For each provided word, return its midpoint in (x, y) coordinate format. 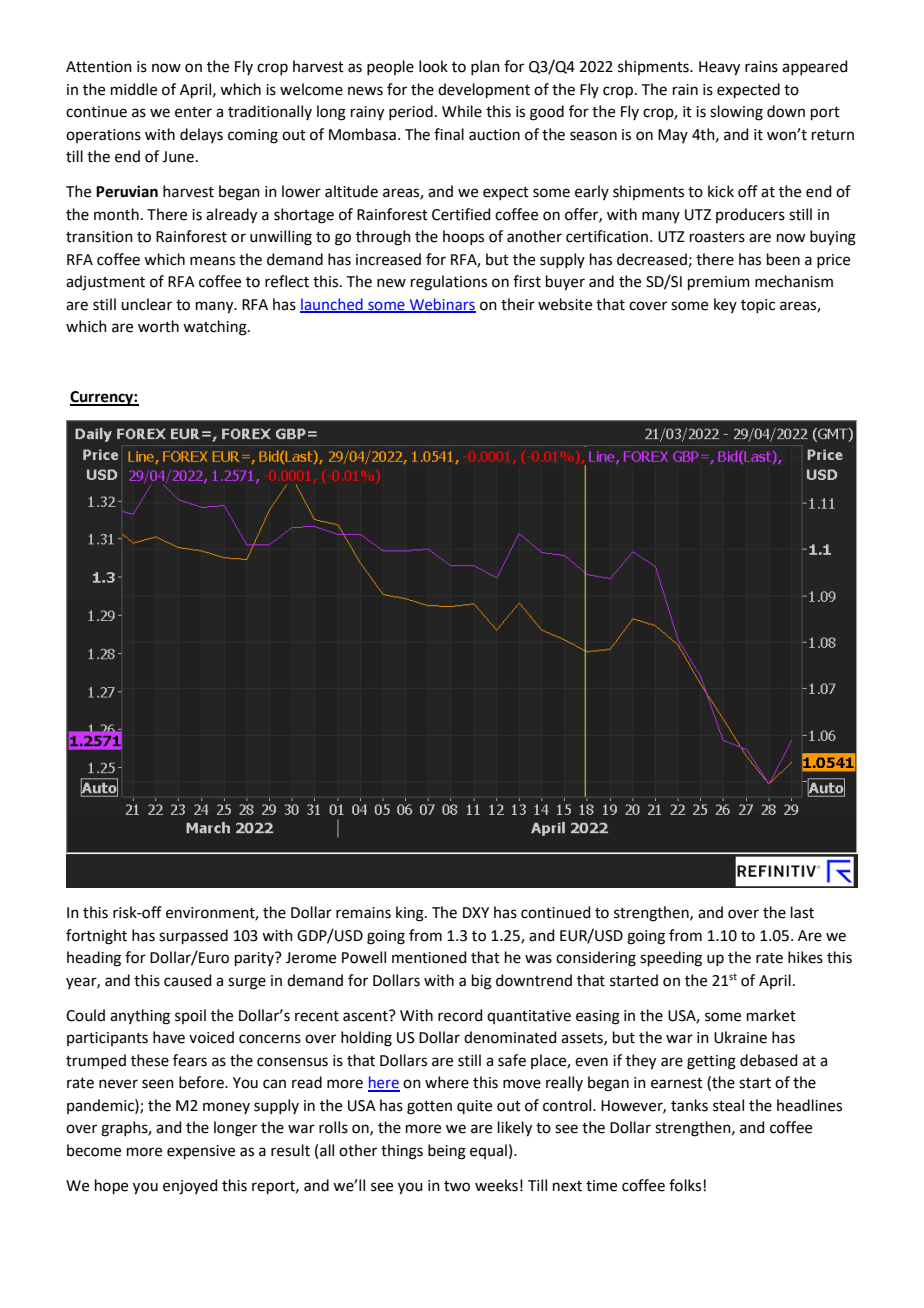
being (447, 1152)
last (802, 912)
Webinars (441, 305)
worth (158, 326)
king (411, 914)
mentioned (429, 957)
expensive (201, 1152)
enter (193, 112)
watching (216, 328)
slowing (736, 113)
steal (728, 1105)
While (462, 111)
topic (758, 306)
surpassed (193, 936)
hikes (805, 957)
